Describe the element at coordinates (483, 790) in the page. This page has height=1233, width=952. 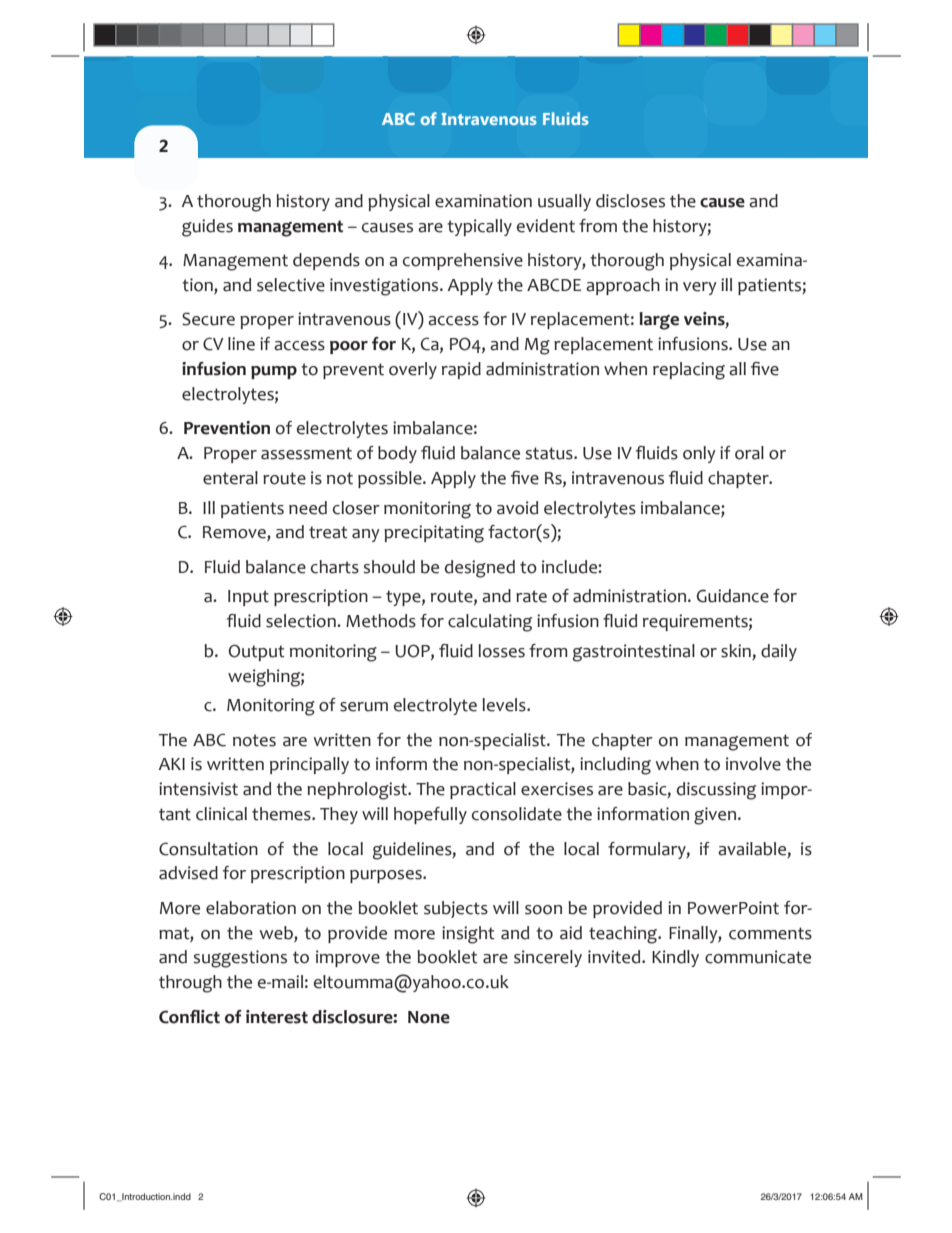
I see `practical` at that location.
